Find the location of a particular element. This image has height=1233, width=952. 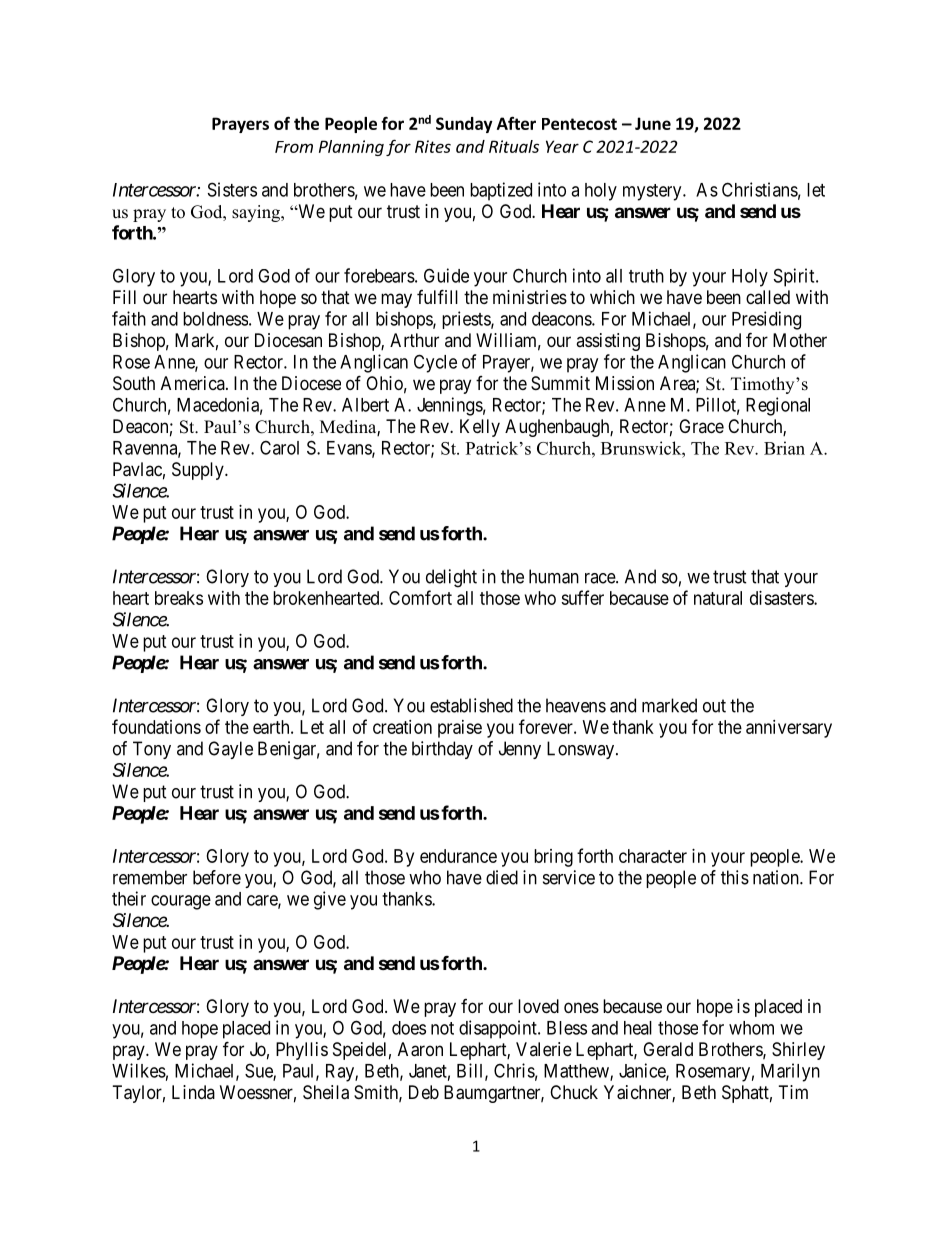

before is located at coordinates (217, 877).
